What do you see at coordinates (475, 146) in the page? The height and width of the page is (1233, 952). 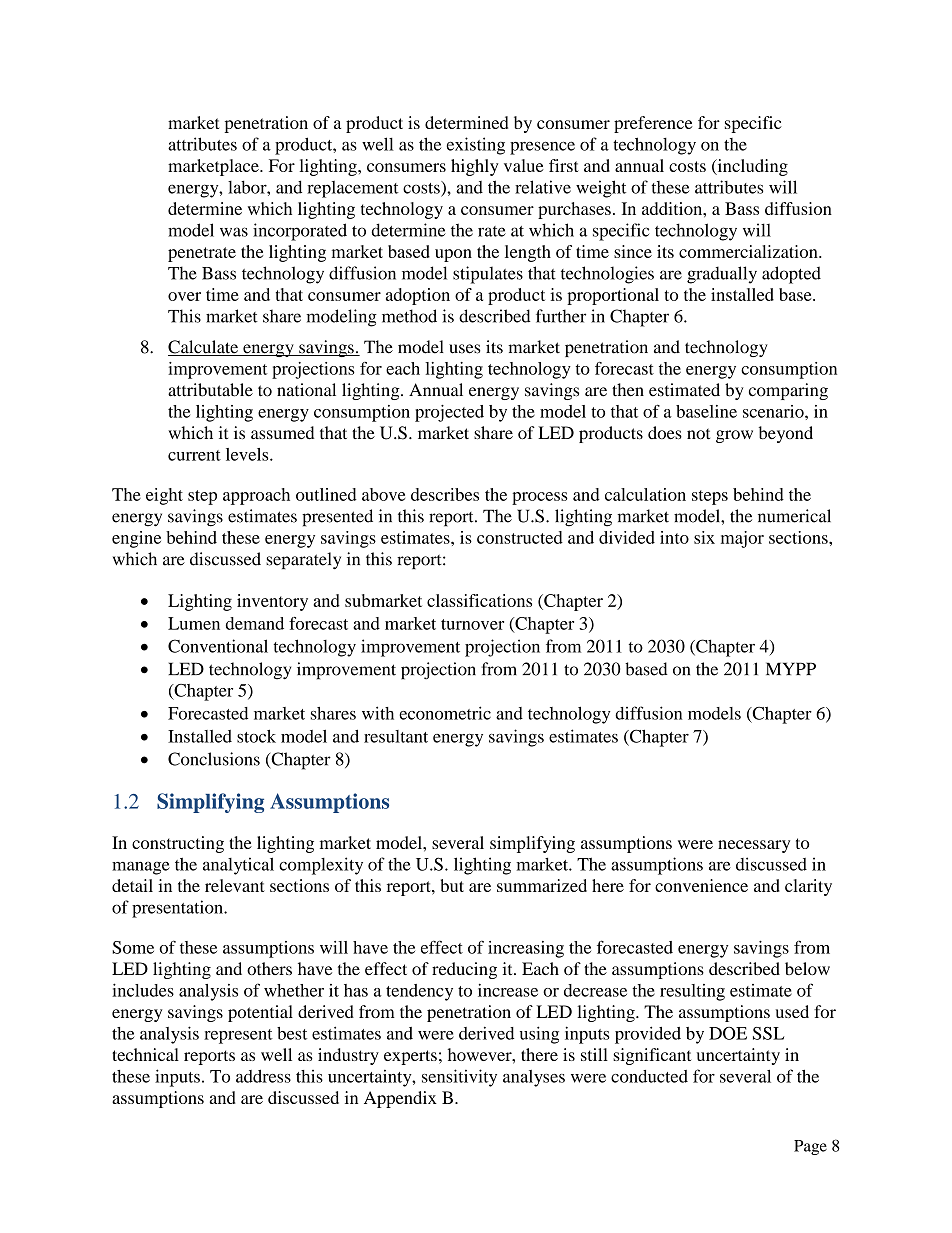 I see `existing` at bounding box center [475, 146].
